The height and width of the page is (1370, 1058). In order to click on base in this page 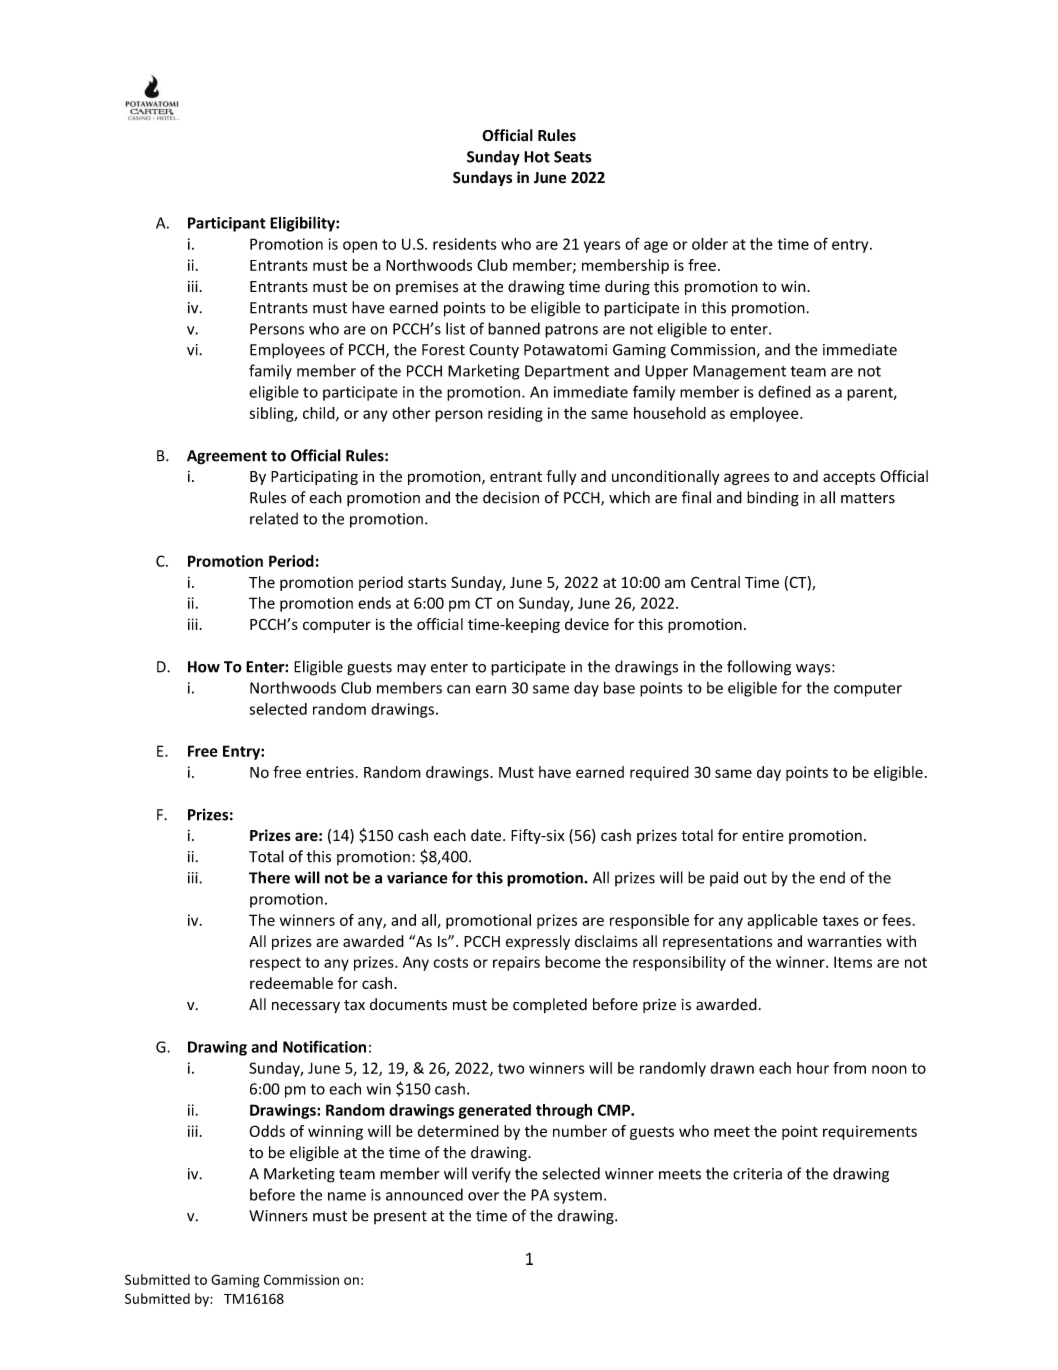, I will do `click(619, 687)`.
